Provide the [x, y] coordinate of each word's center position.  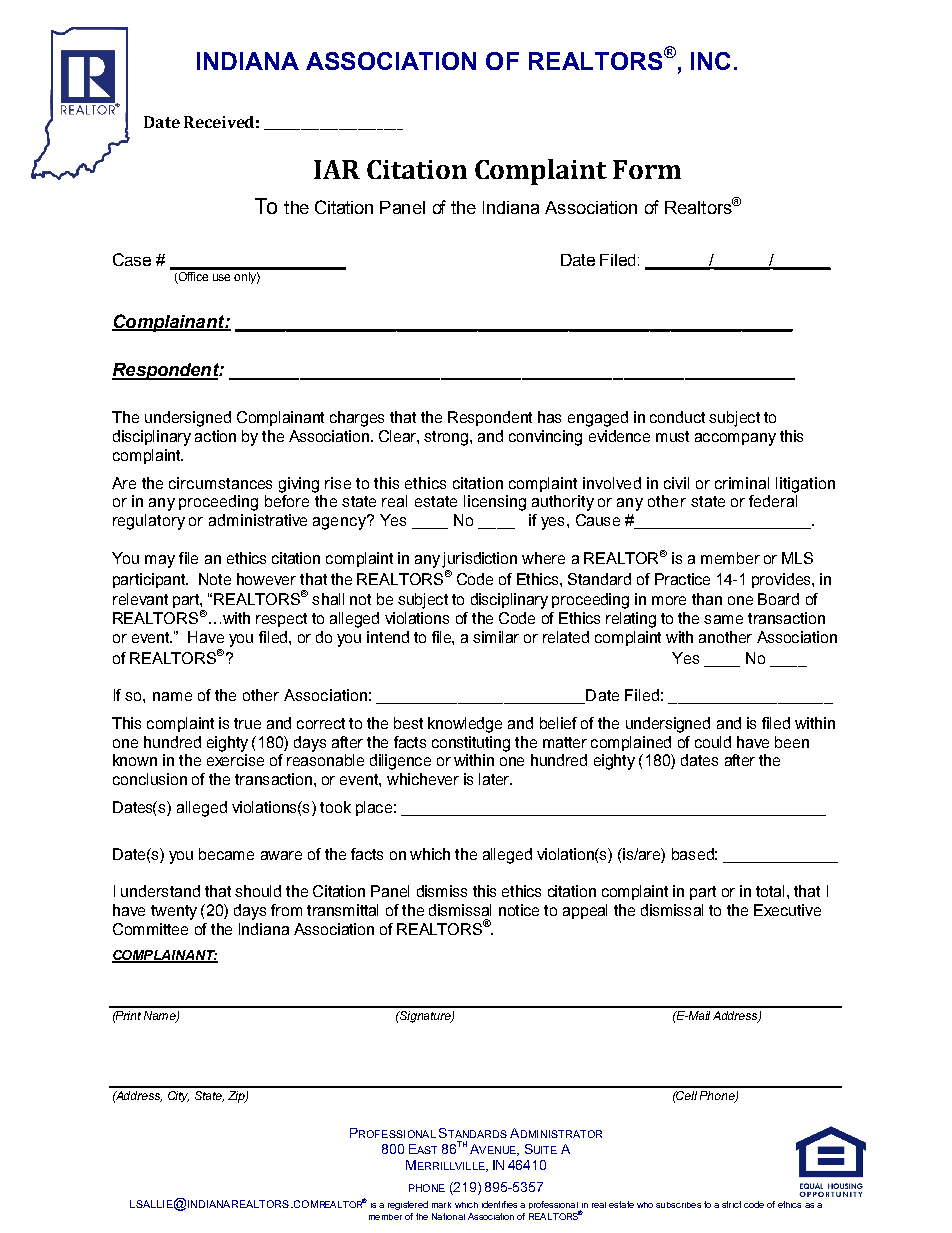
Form [647, 169]
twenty [174, 912]
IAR [337, 169]
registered [408, 1205]
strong [446, 438]
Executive [787, 910]
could [713, 742]
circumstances [220, 483]
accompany [735, 439]
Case [132, 259]
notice [519, 910]
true [247, 723]
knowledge [465, 725]
